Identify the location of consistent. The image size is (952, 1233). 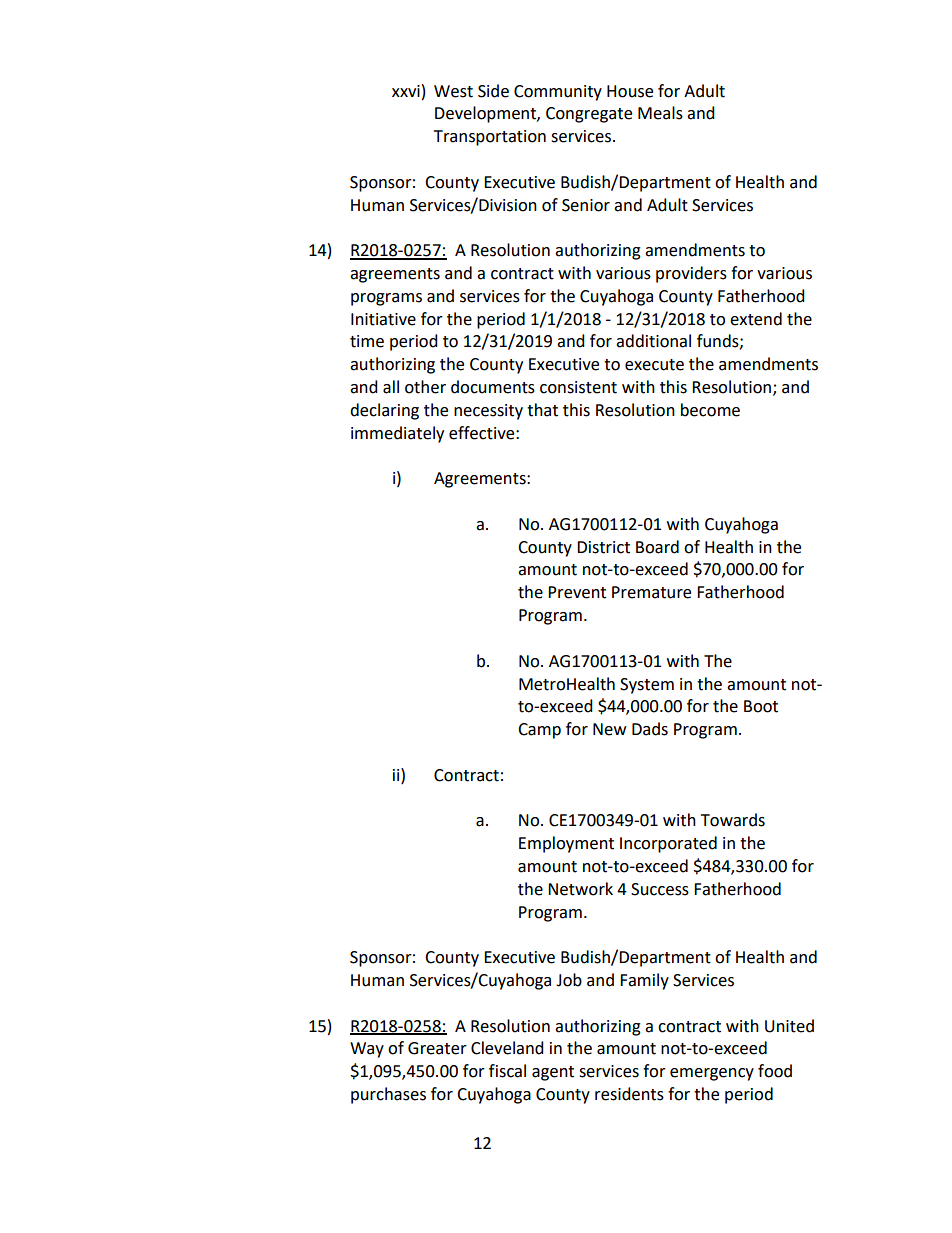
(578, 387).
